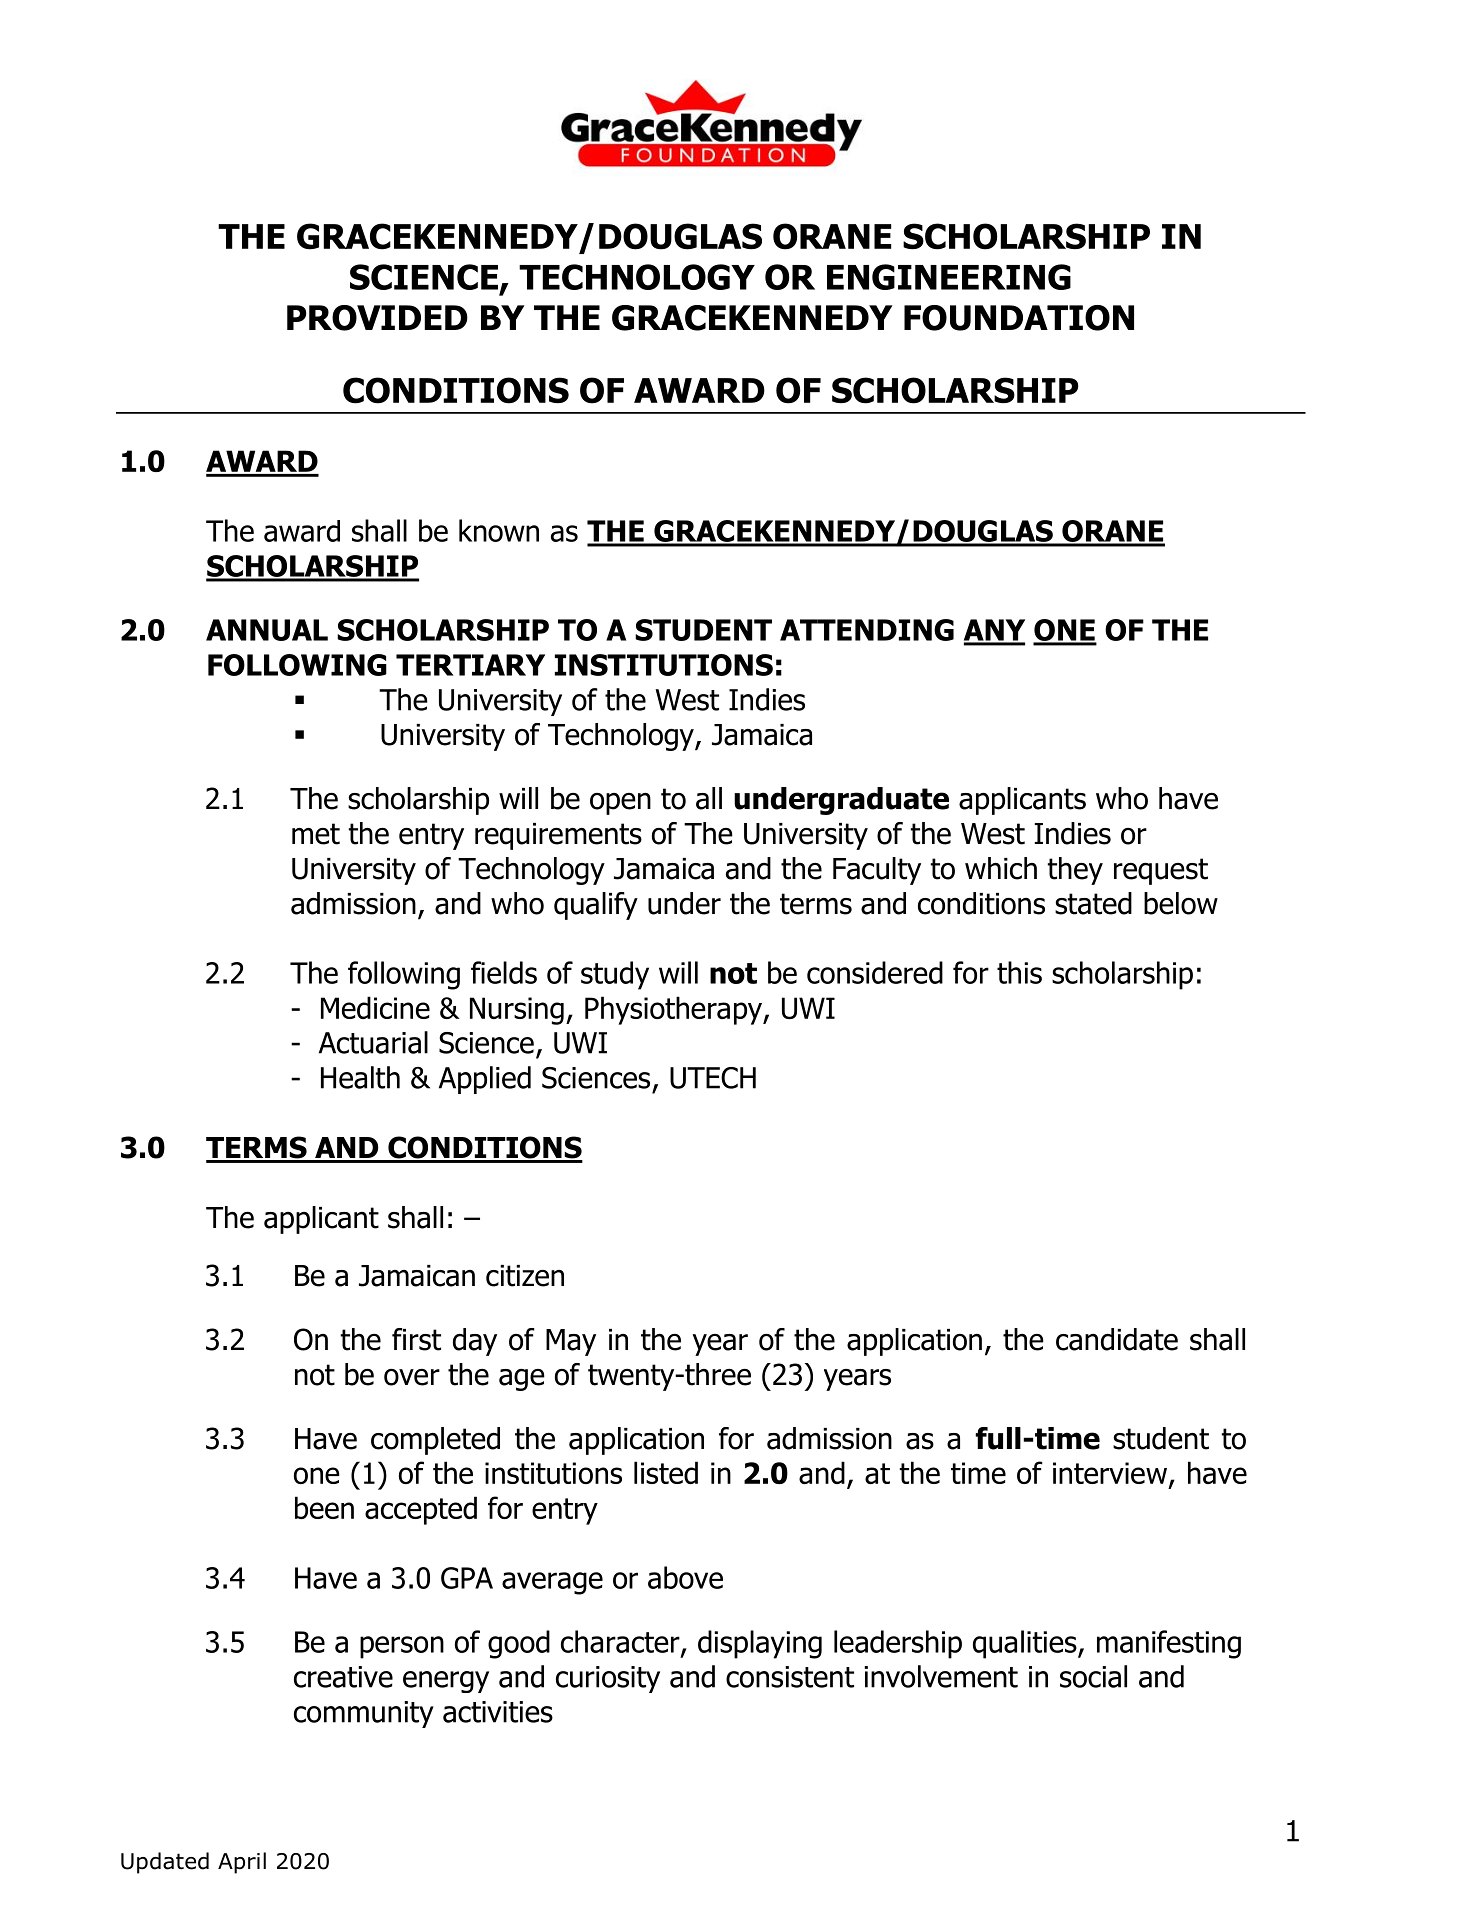 Image resolution: width=1475 pixels, height=1908 pixels. Describe the element at coordinates (1019, 318) in the screenshot. I see `FOUNDATION` at that location.
